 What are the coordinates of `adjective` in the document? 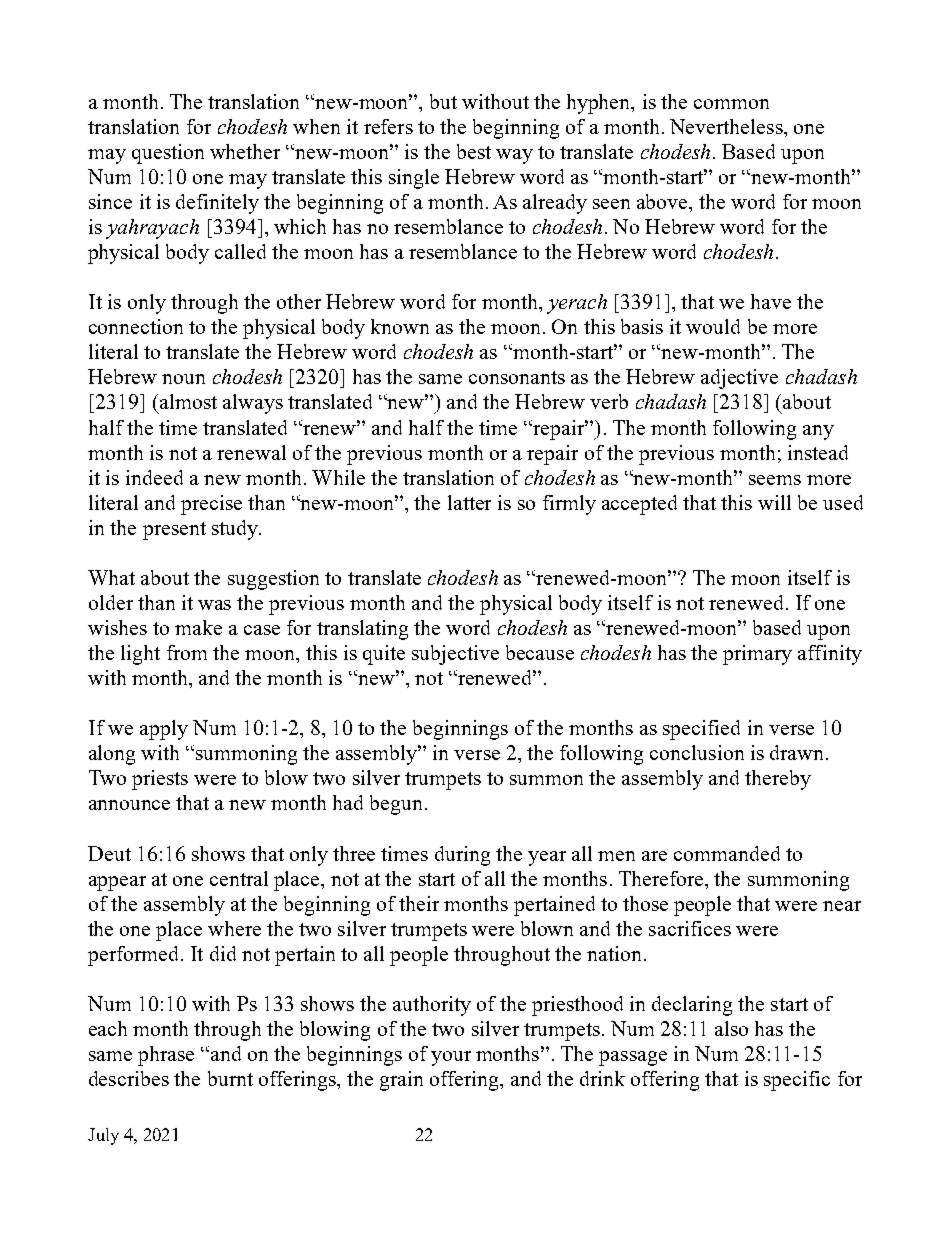 It's located at (739, 379).
